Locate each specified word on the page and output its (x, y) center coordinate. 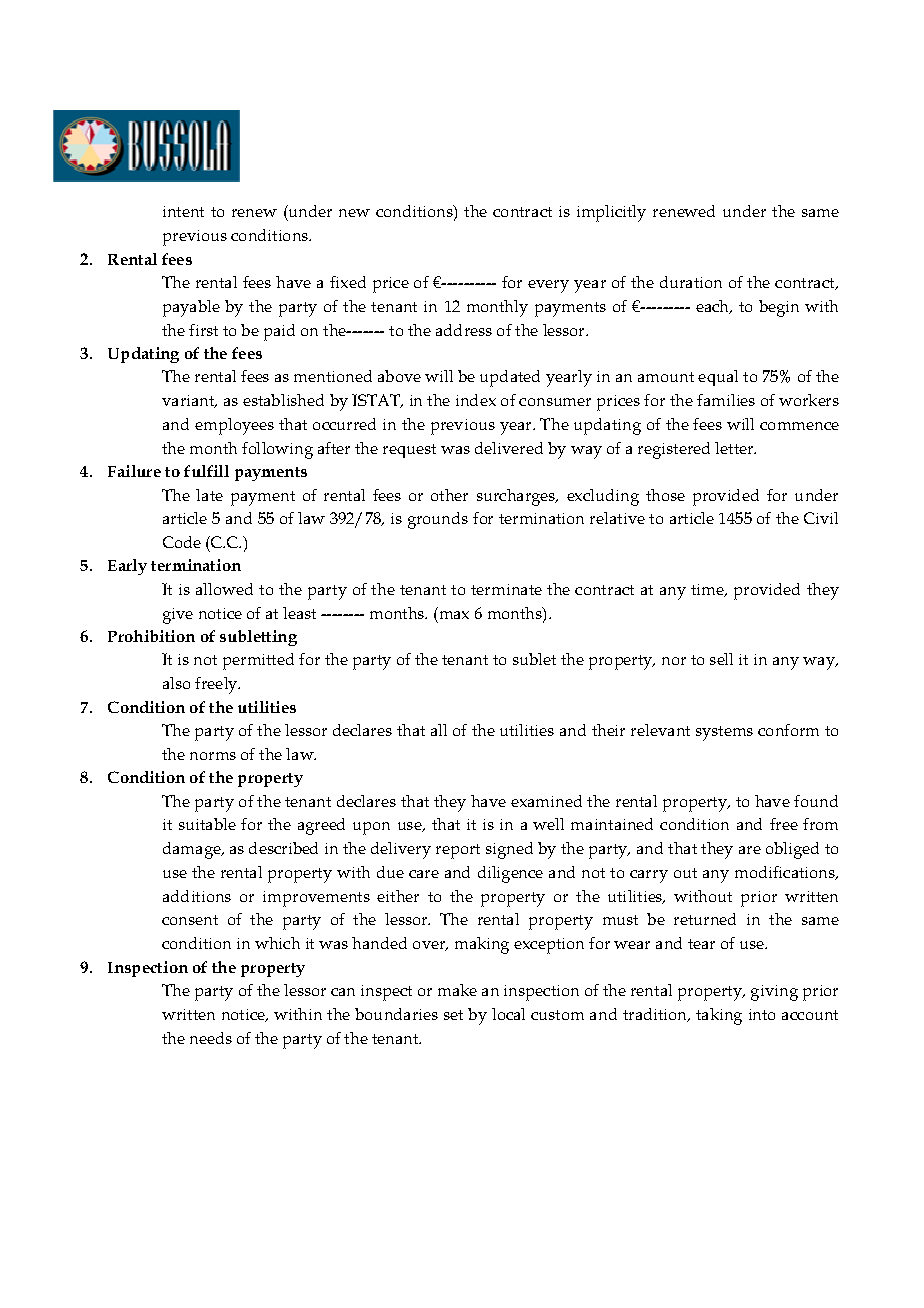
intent (183, 211)
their (608, 730)
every (548, 286)
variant (189, 401)
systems (724, 733)
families (726, 400)
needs (211, 1038)
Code (182, 542)
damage (193, 850)
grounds (438, 520)
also (176, 683)
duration (691, 282)
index (476, 400)
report (458, 851)
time (708, 590)
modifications (786, 873)
